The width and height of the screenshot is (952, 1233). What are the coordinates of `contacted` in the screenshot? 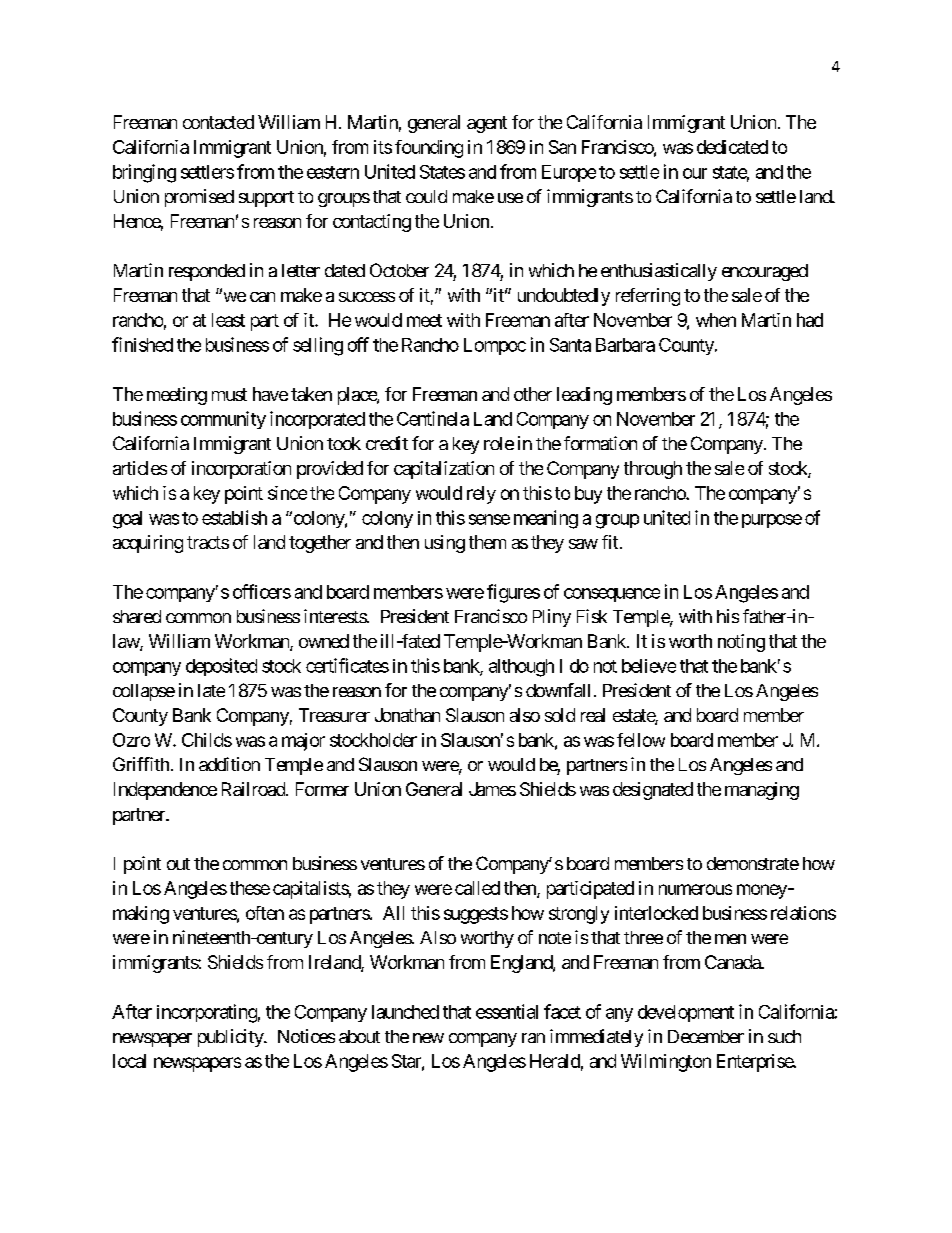 It's located at (218, 122).
